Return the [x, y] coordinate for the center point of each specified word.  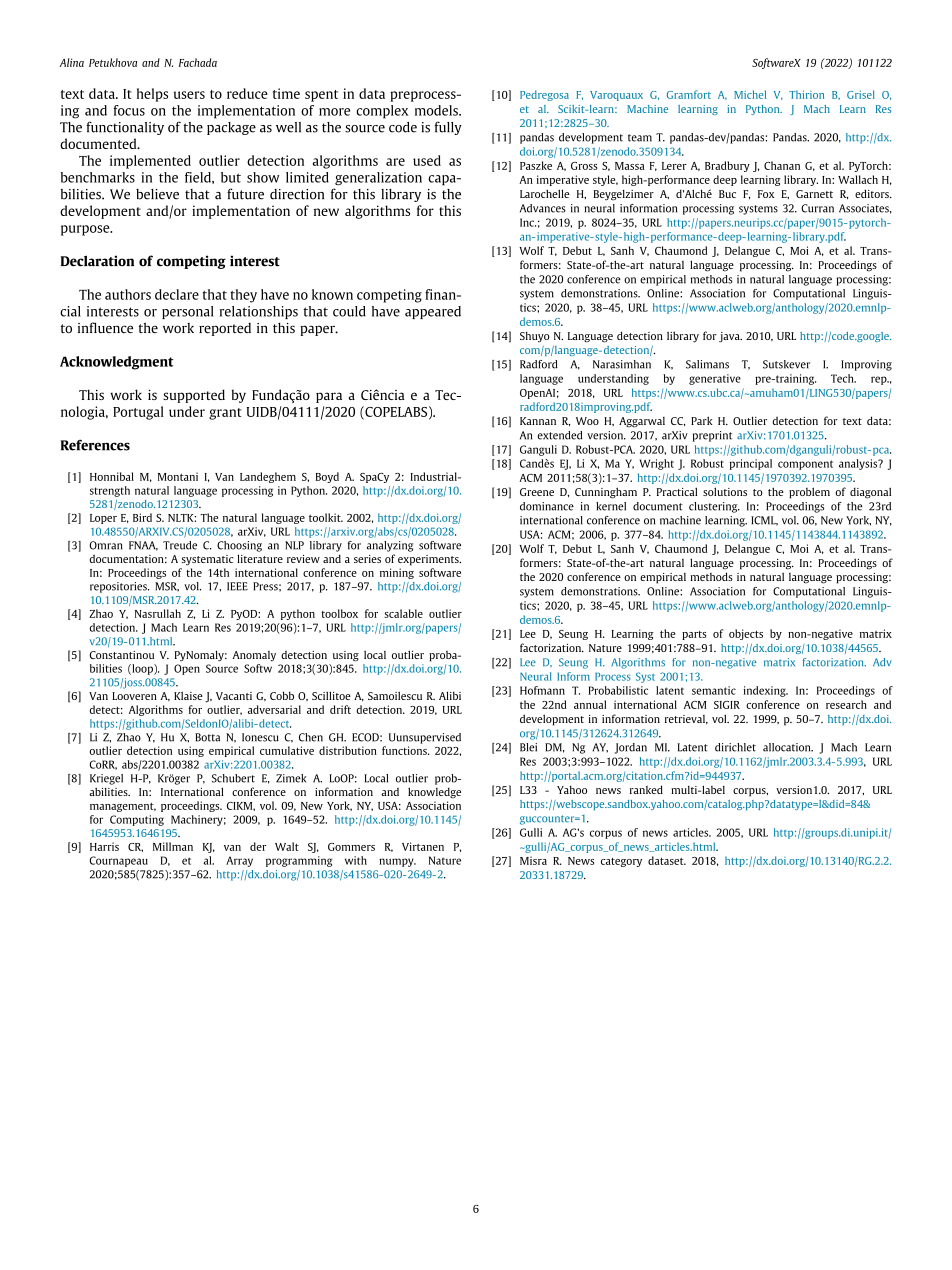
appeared [433, 312]
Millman [173, 846]
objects [746, 634]
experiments [429, 560]
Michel [750, 94]
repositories [119, 587]
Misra [533, 860]
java [730, 337]
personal [188, 312]
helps [152, 95]
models [437, 110]
